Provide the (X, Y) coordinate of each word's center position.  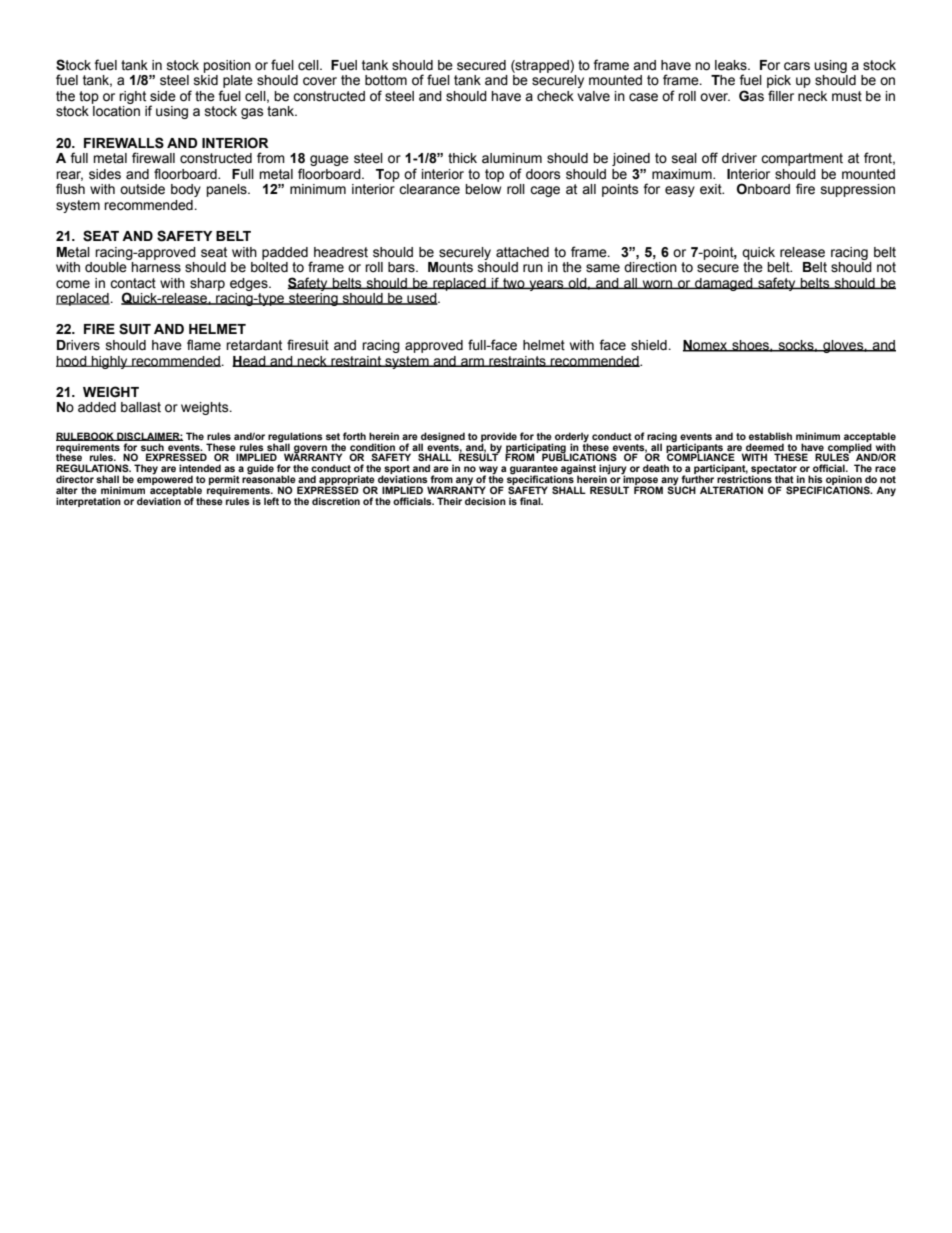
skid (206, 80)
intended (200, 468)
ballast (141, 407)
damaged (724, 284)
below (483, 189)
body (186, 190)
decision (485, 501)
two (514, 283)
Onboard (763, 189)
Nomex (706, 346)
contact (133, 283)
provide (499, 438)
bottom (386, 80)
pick (779, 83)
